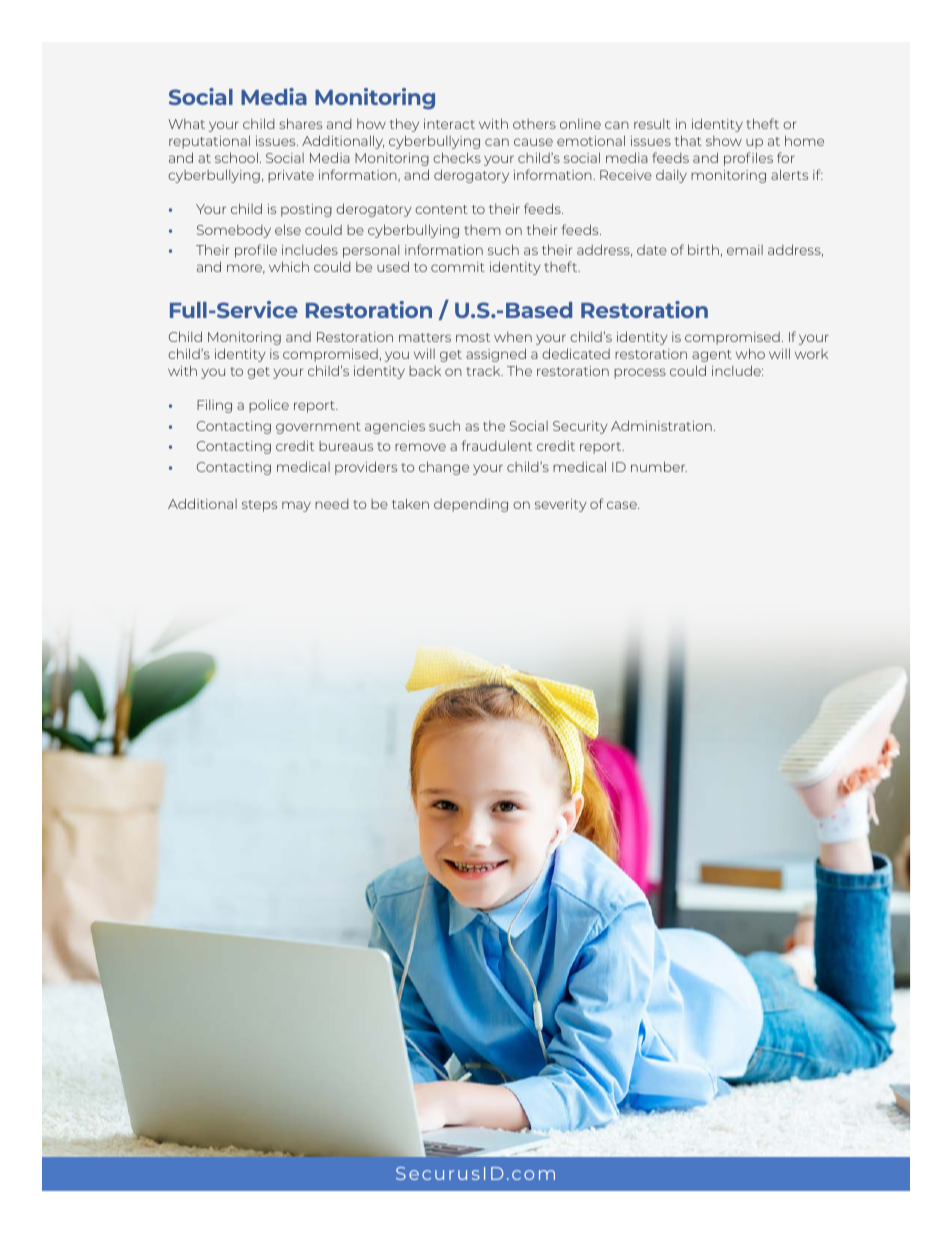  Describe the element at coordinates (661, 425) in the image. I see `Administration` at that location.
